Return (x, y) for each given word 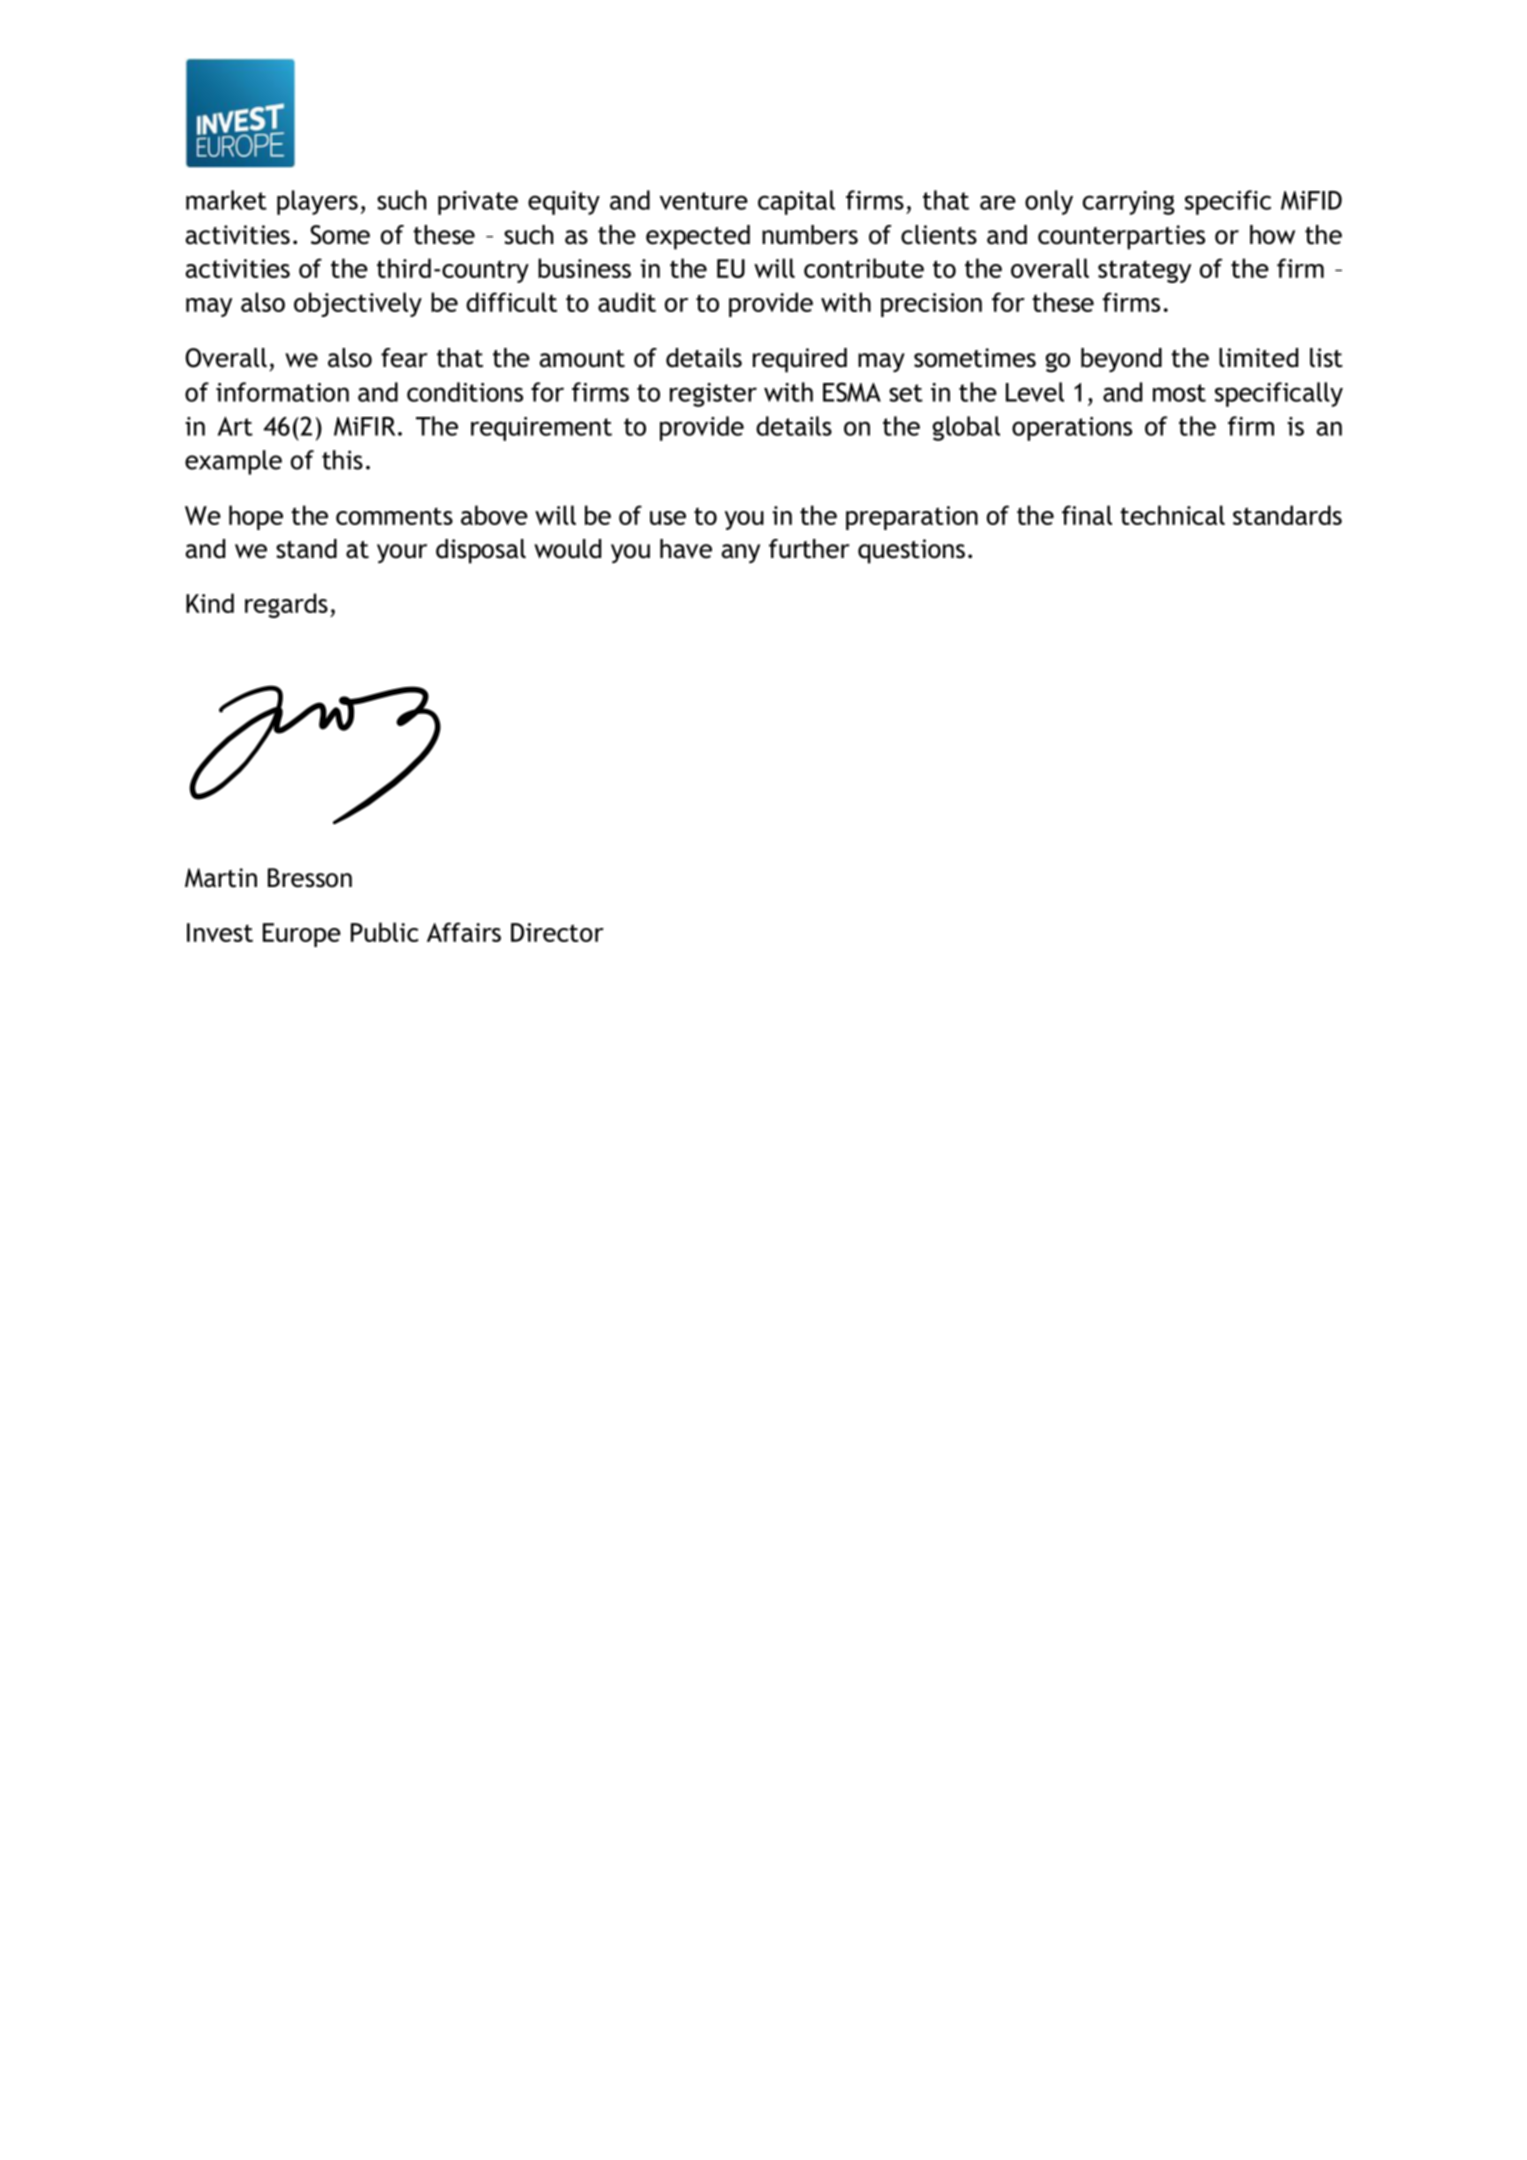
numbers (810, 235)
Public (385, 932)
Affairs (464, 932)
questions (911, 551)
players (317, 202)
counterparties (1121, 237)
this (342, 460)
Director (557, 932)
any (740, 553)
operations (1072, 429)
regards (286, 605)
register (713, 395)
